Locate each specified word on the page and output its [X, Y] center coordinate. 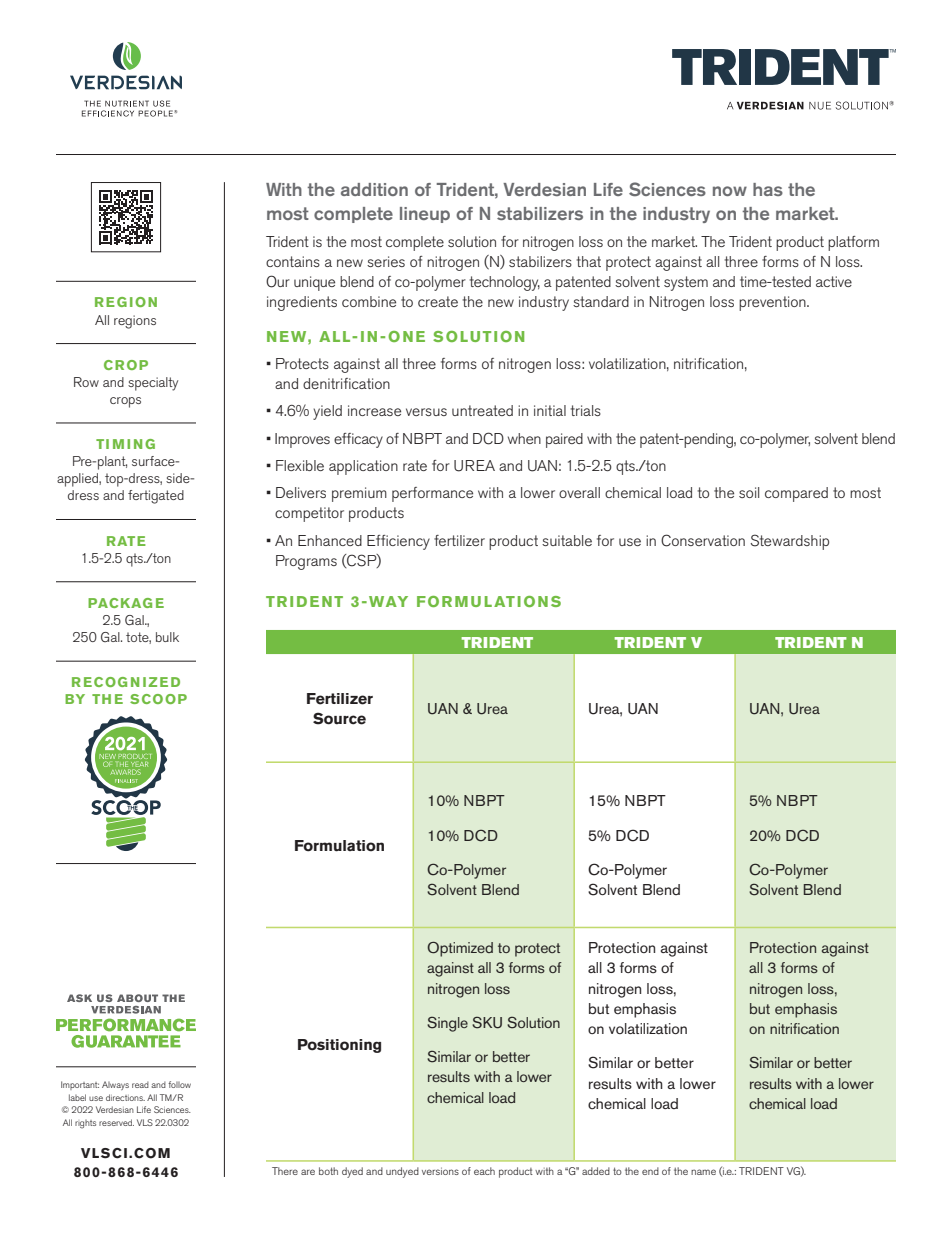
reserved [116, 1122]
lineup [425, 215]
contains [293, 261]
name [703, 1172]
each [484, 1171]
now [730, 191]
